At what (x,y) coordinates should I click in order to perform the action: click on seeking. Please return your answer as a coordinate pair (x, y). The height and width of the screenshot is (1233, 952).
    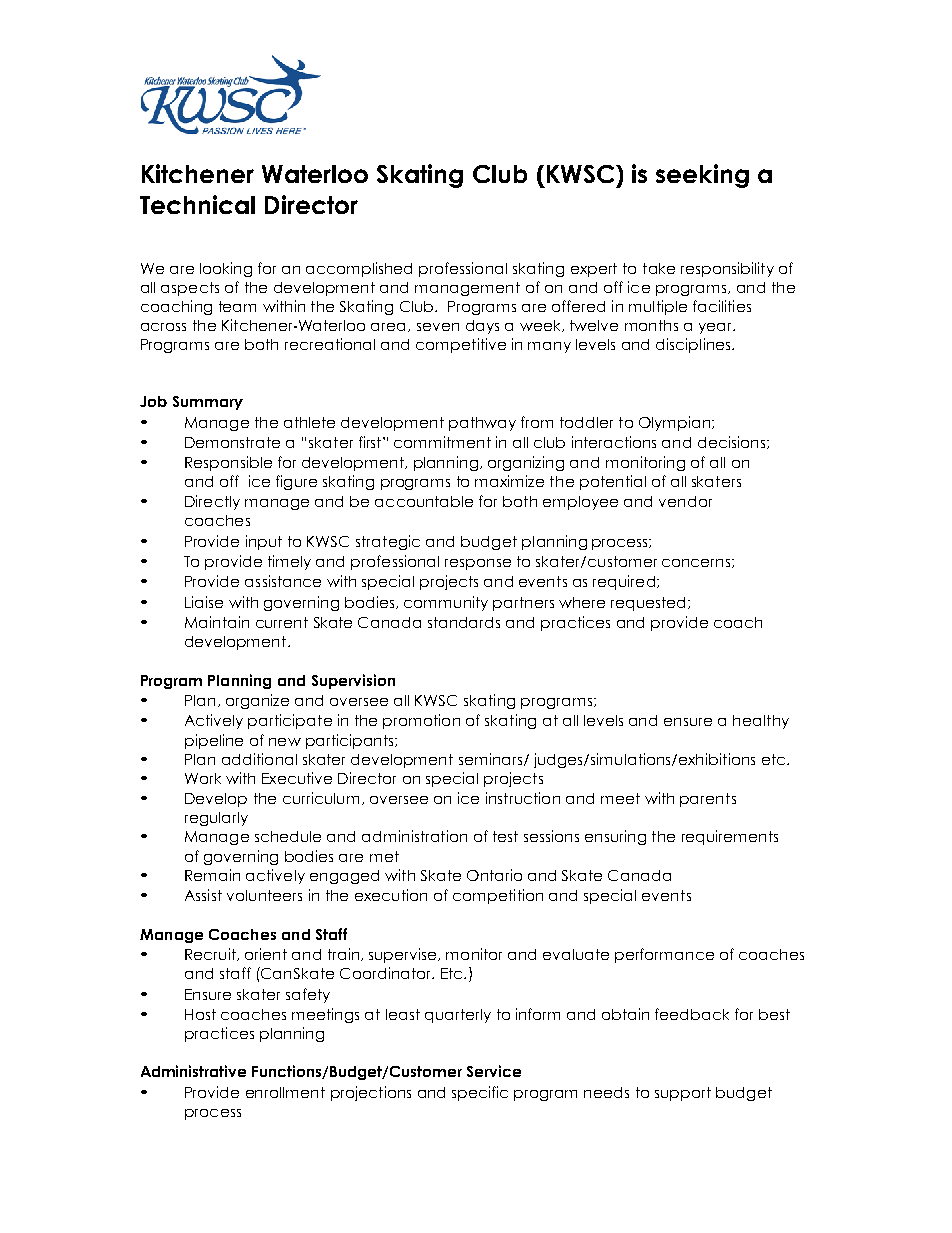
    Looking at the image, I should click on (702, 176).
